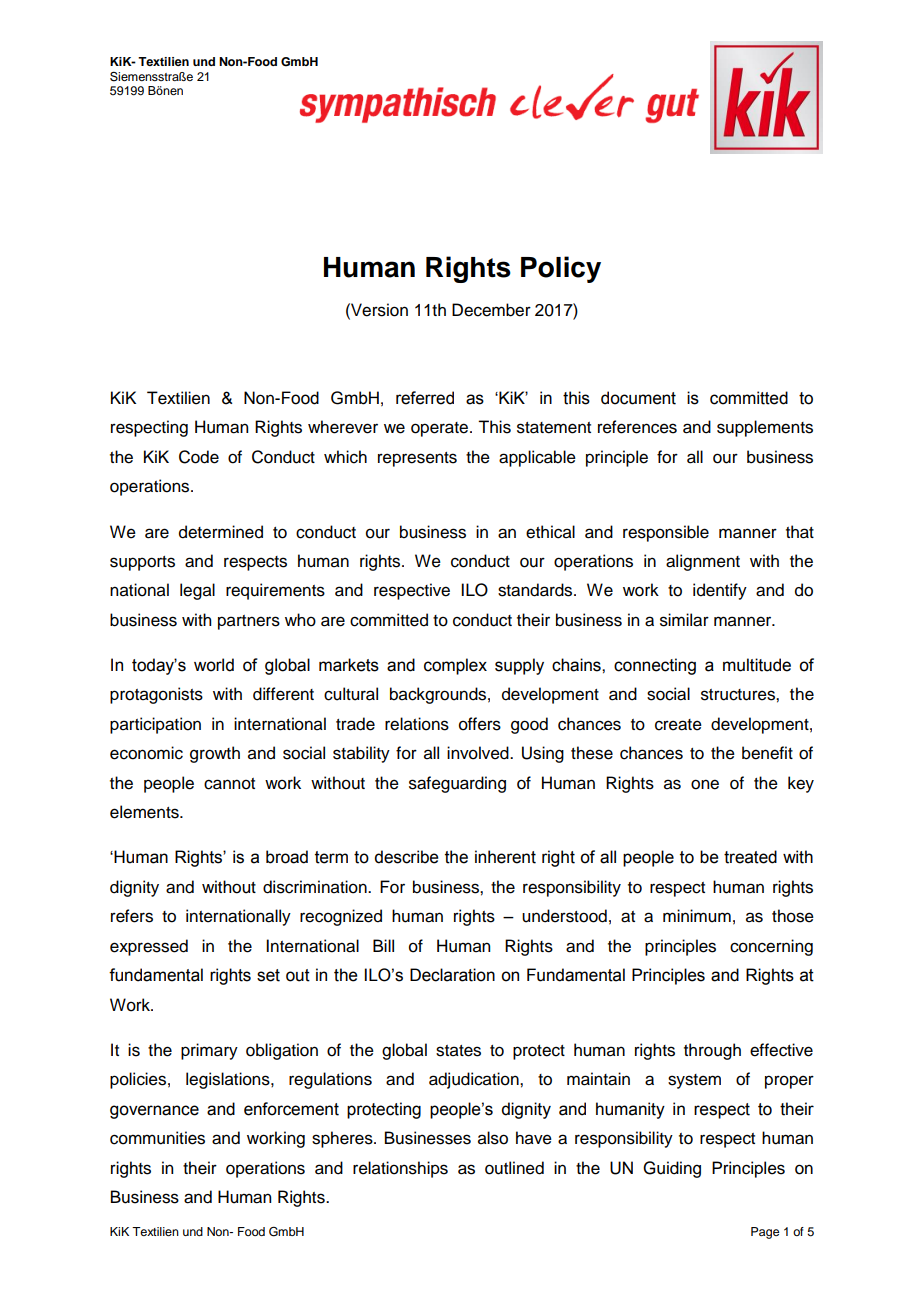 This screenshot has height=1308, width=924. What do you see at coordinates (767, 753) in the screenshot?
I see `benefit` at bounding box center [767, 753].
